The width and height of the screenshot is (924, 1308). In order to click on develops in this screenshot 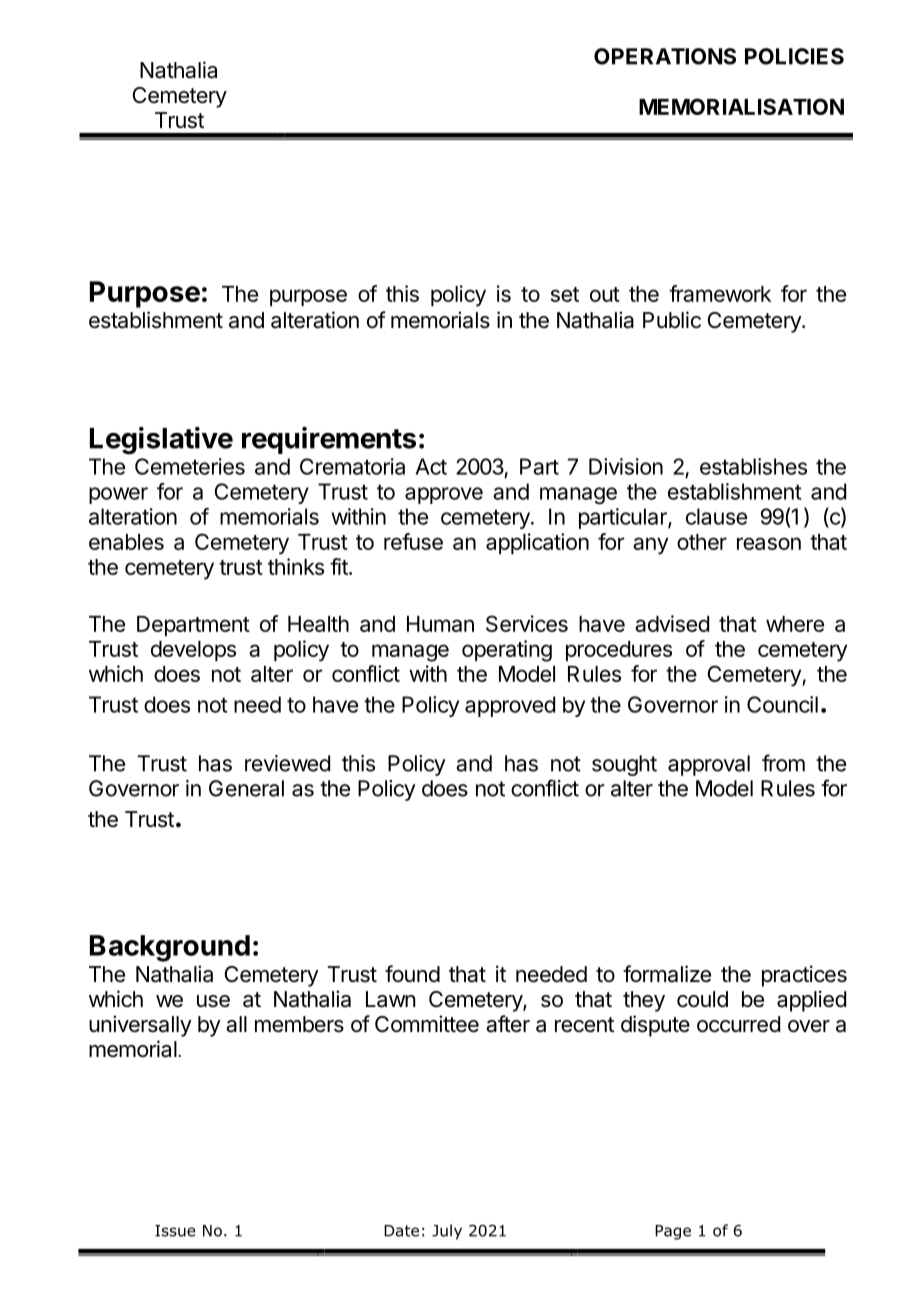, I will do `click(193, 651)`.
